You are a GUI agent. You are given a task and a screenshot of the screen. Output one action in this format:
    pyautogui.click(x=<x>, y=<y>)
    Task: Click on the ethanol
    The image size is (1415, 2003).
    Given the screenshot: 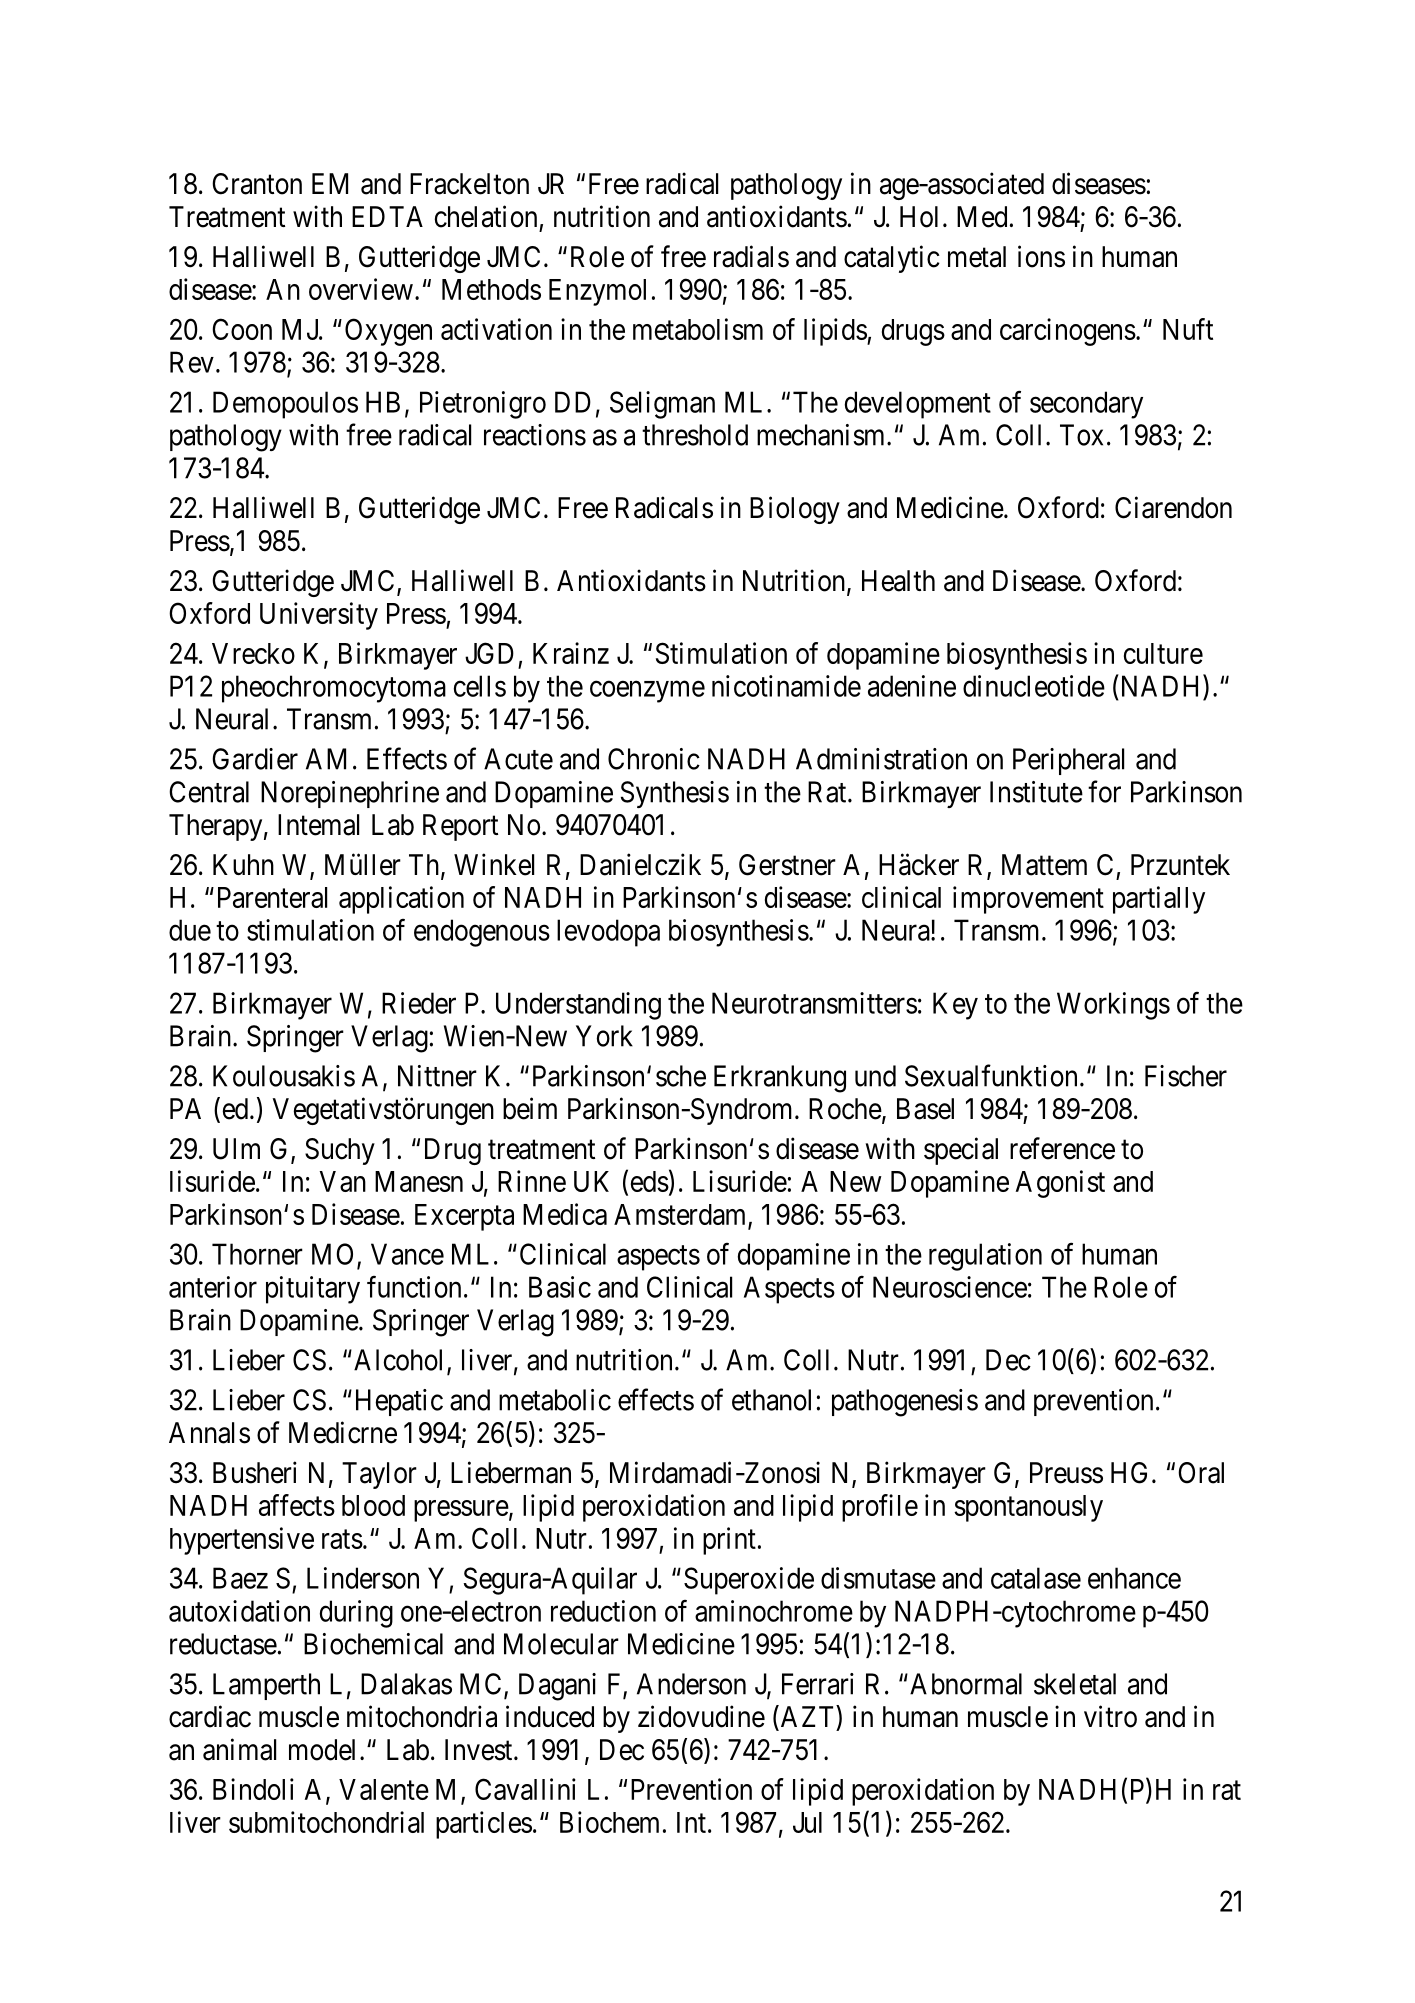 What is the action you would take?
    pyautogui.click(x=771, y=1400)
